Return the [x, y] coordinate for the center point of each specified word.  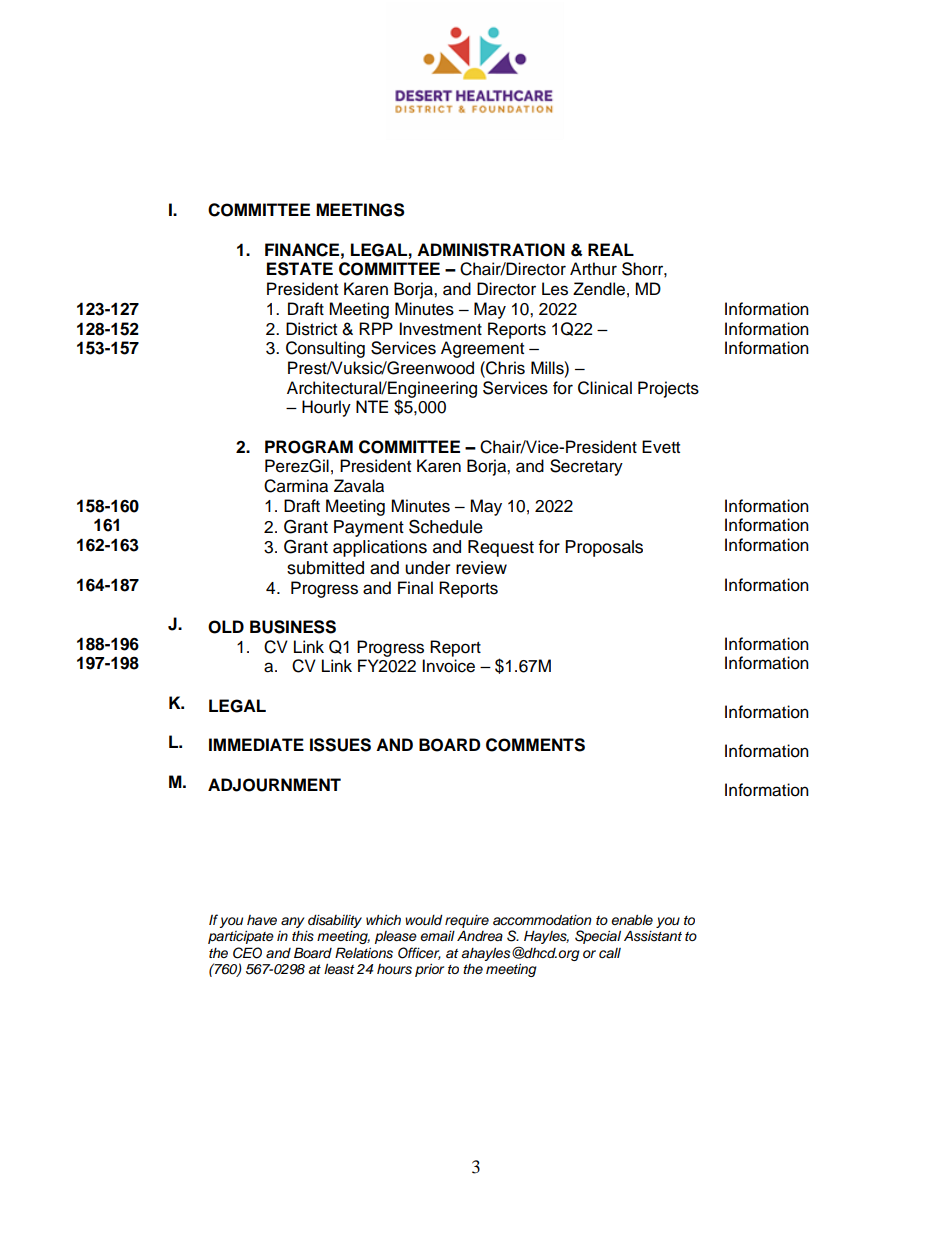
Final [415, 588]
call [610, 953]
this [303, 936]
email [437, 936]
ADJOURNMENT [274, 785]
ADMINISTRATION [491, 250]
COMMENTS [535, 745]
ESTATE [300, 269]
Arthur [593, 269]
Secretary [586, 467]
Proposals [604, 548]
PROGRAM [309, 447]
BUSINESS [293, 627]
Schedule [446, 526]
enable [632, 920]
